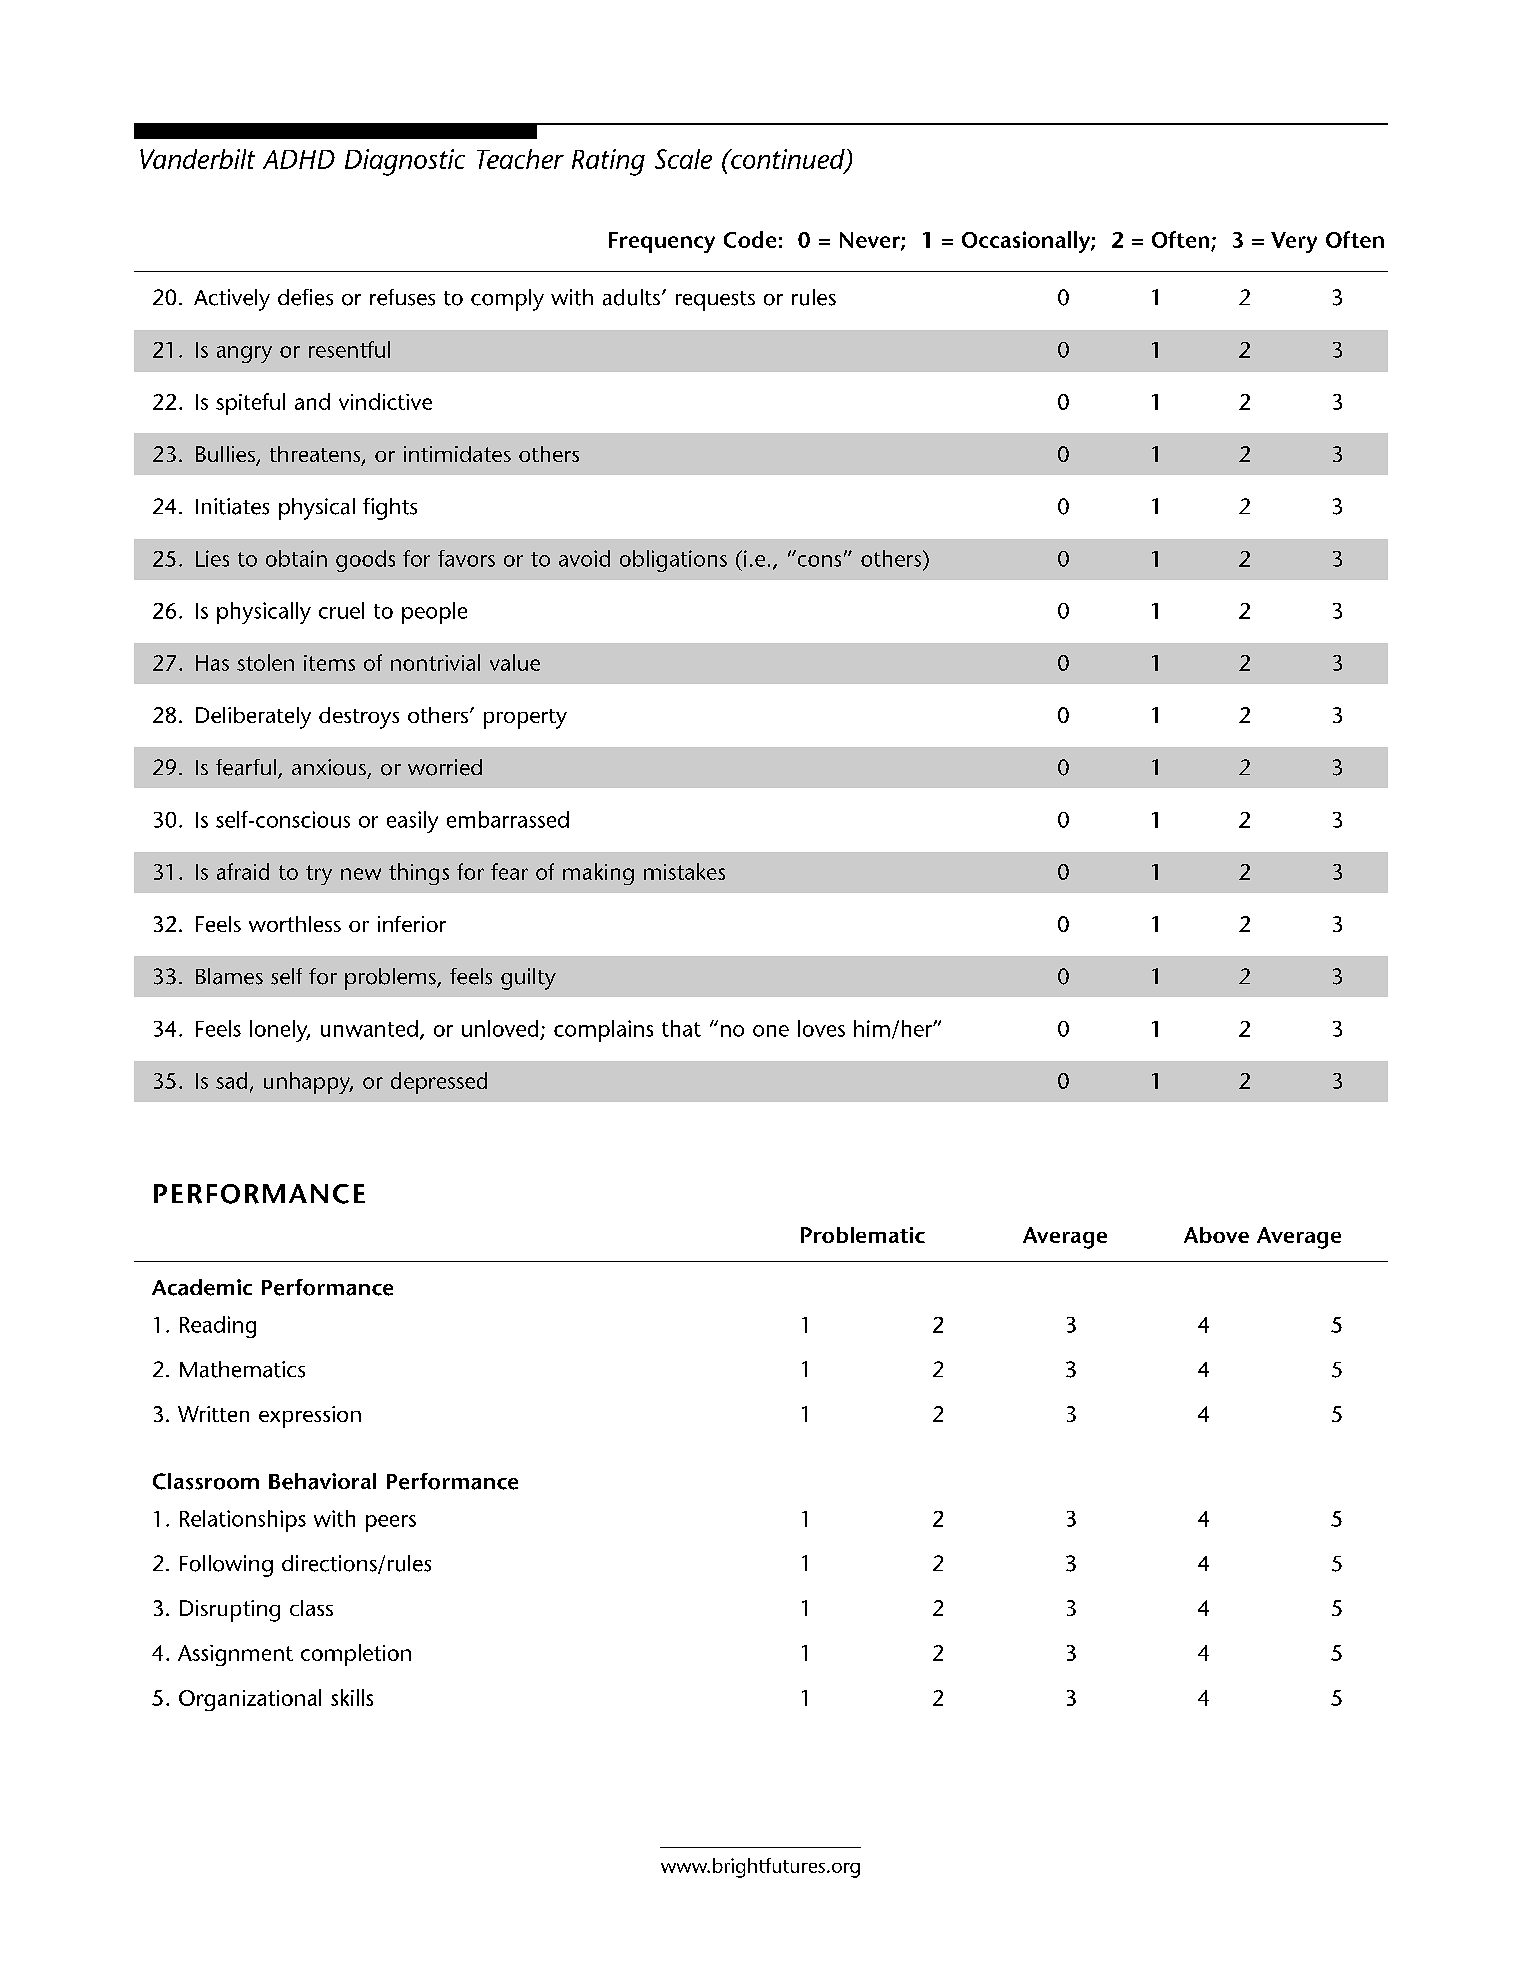 The image size is (1522, 1970). Describe the element at coordinates (821, 1028) in the document. I see `loves` at that location.
